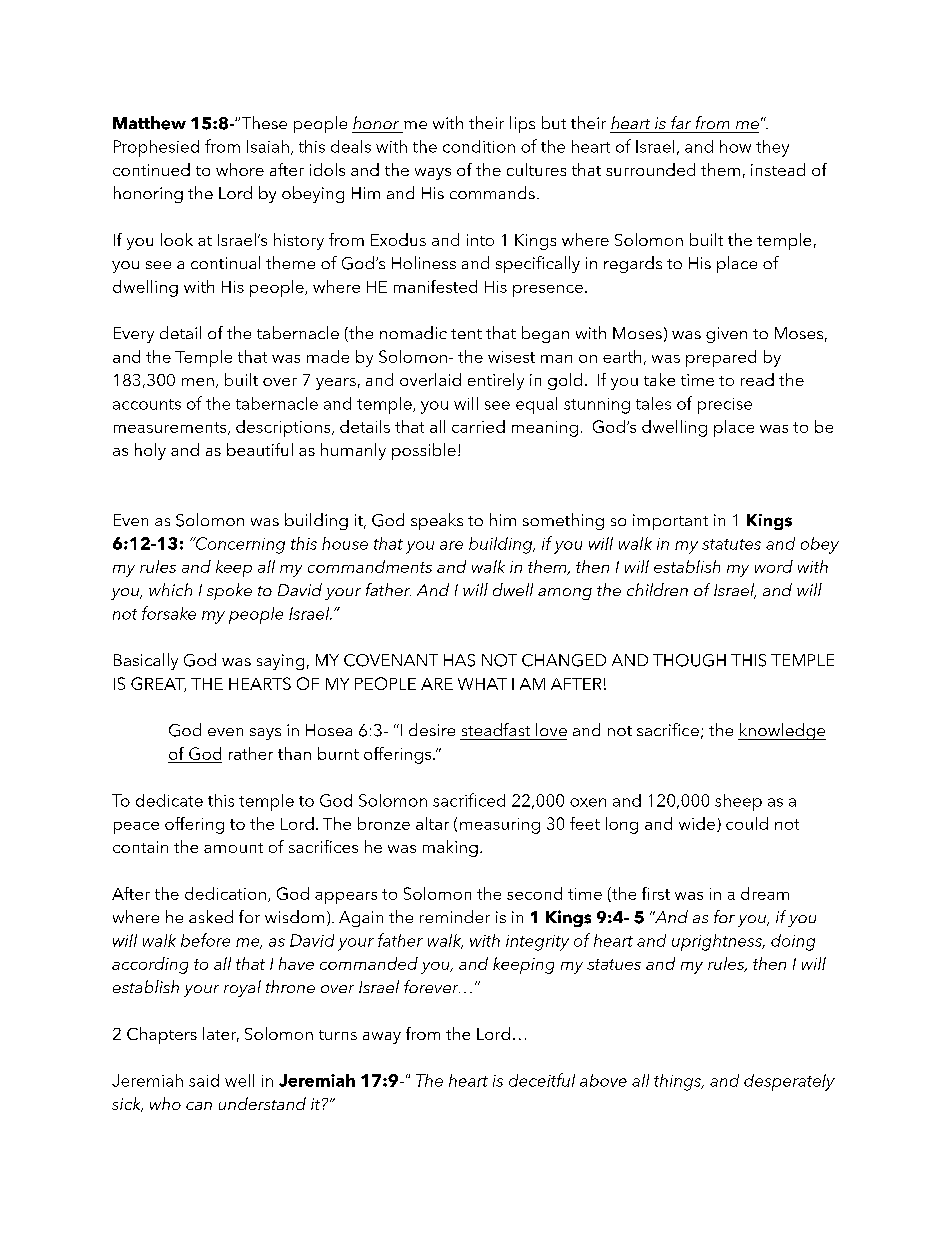  What do you see at coordinates (134, 335) in the page?
I see `Every` at bounding box center [134, 335].
